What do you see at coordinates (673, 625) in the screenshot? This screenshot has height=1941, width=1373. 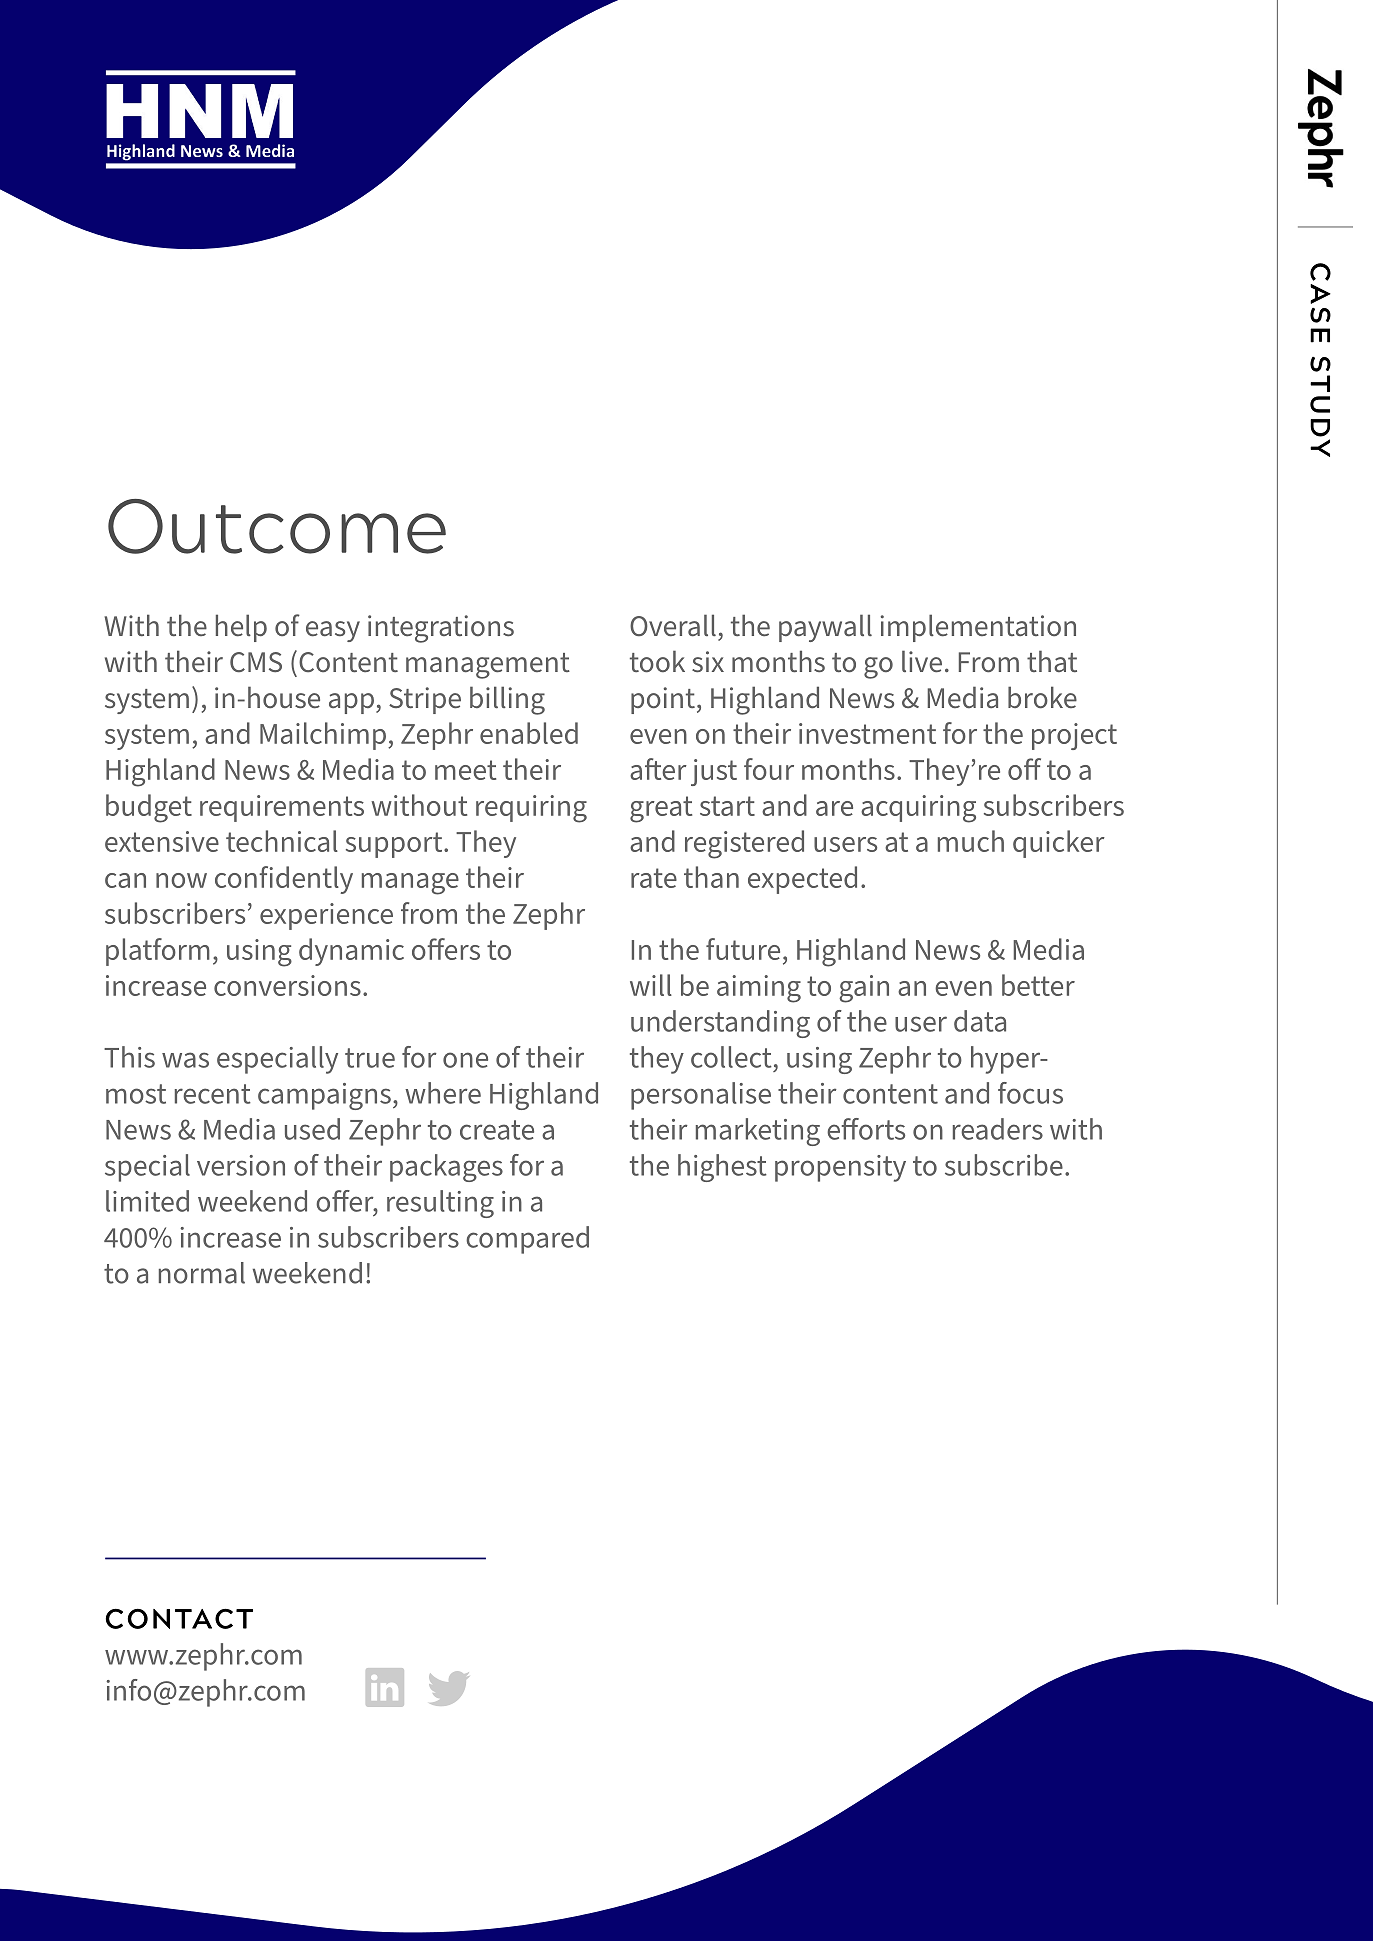 I see `Overall` at bounding box center [673, 625].
